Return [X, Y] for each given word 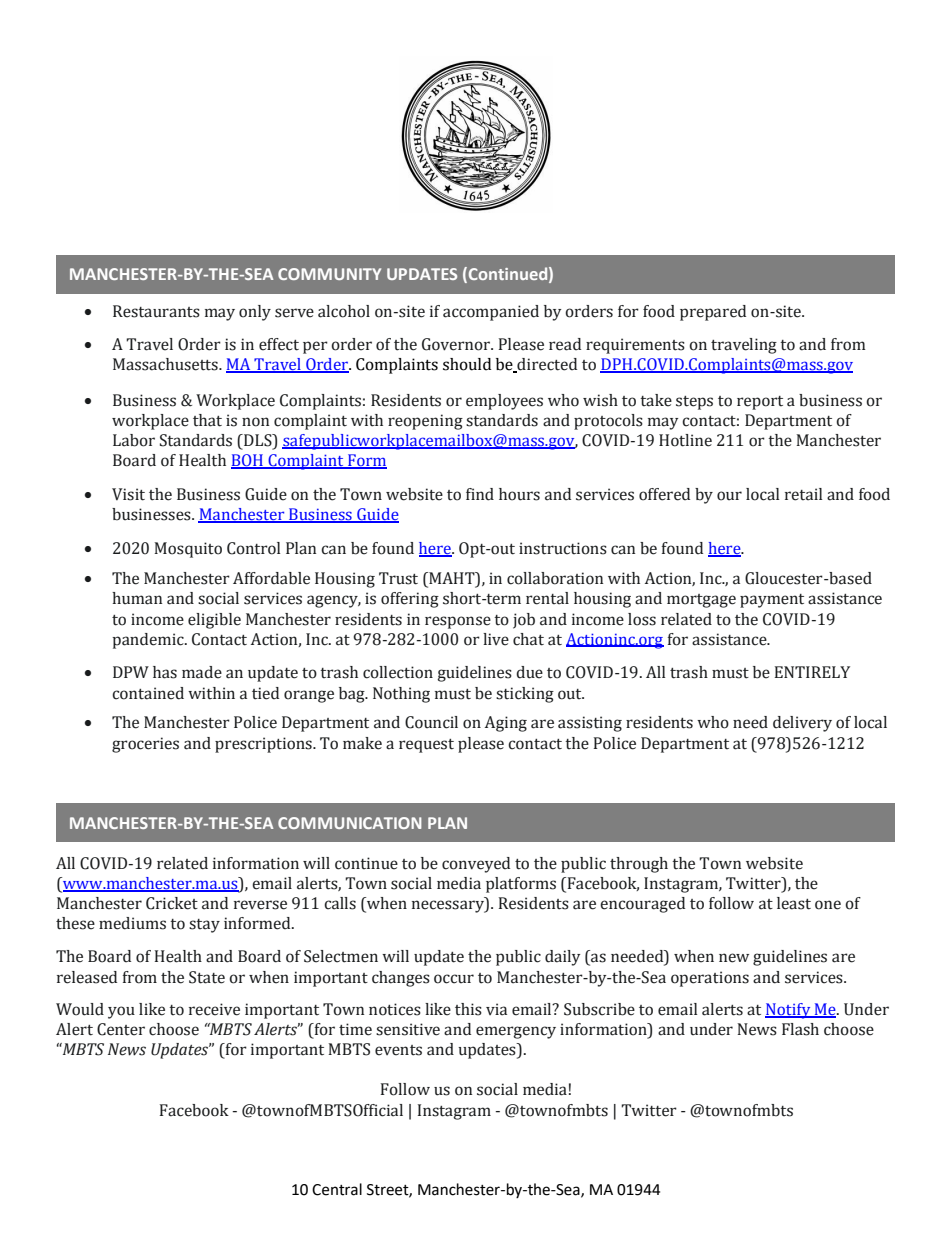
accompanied [491, 313]
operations [710, 979]
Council [431, 722]
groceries [145, 745]
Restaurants [156, 311]
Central [337, 1189]
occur [454, 979]
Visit [128, 494]
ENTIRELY [812, 672]
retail [803, 494]
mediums [132, 923]
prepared [713, 313]
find [480, 494]
